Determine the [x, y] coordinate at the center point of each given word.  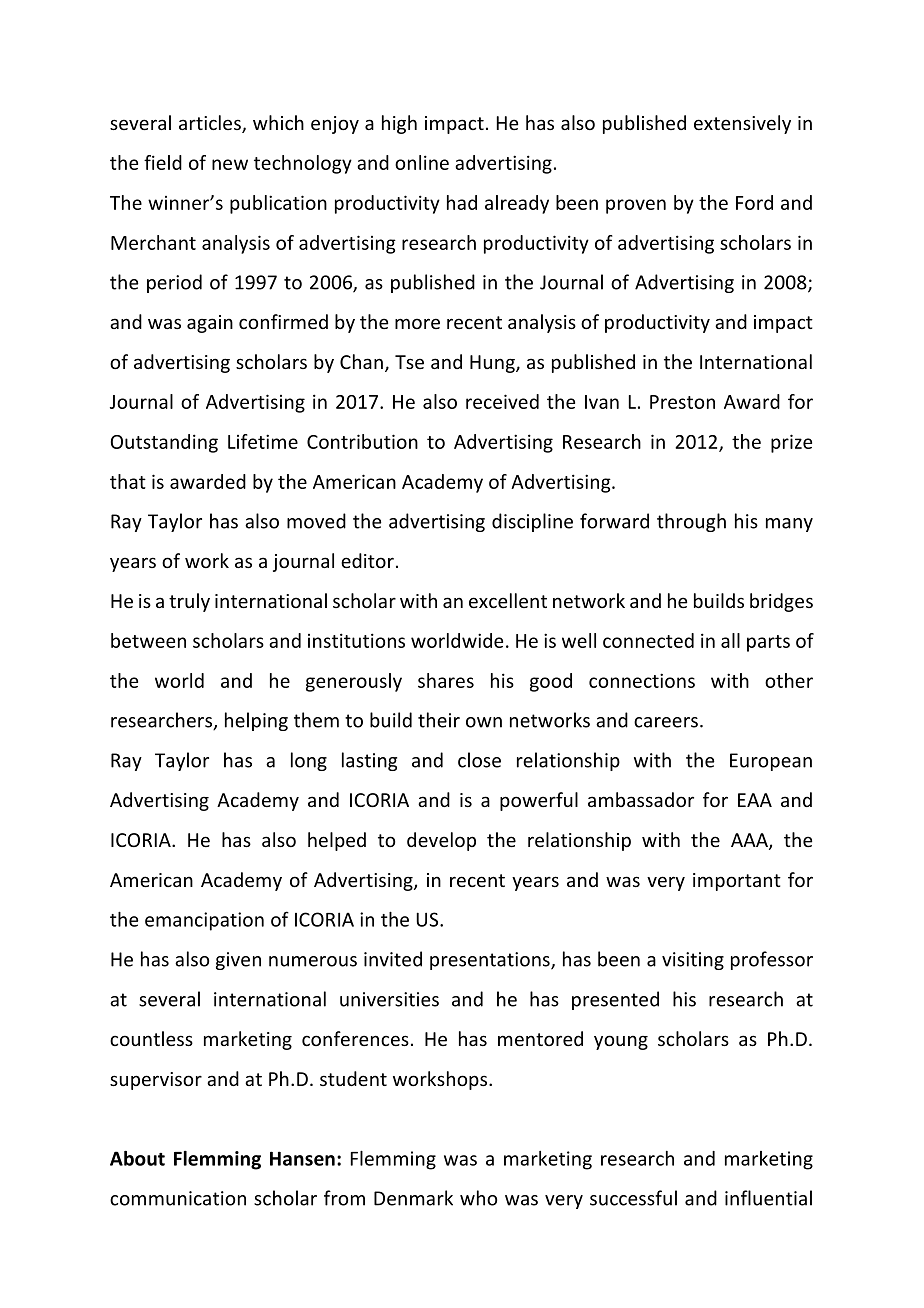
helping [256, 721]
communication [178, 1198]
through [691, 522]
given [238, 961]
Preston [682, 402]
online [422, 162]
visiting [693, 961]
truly [189, 602]
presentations [491, 961]
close [479, 760]
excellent [508, 600]
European [771, 762]
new [230, 164]
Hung [493, 364]
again [210, 324]
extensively [742, 124]
